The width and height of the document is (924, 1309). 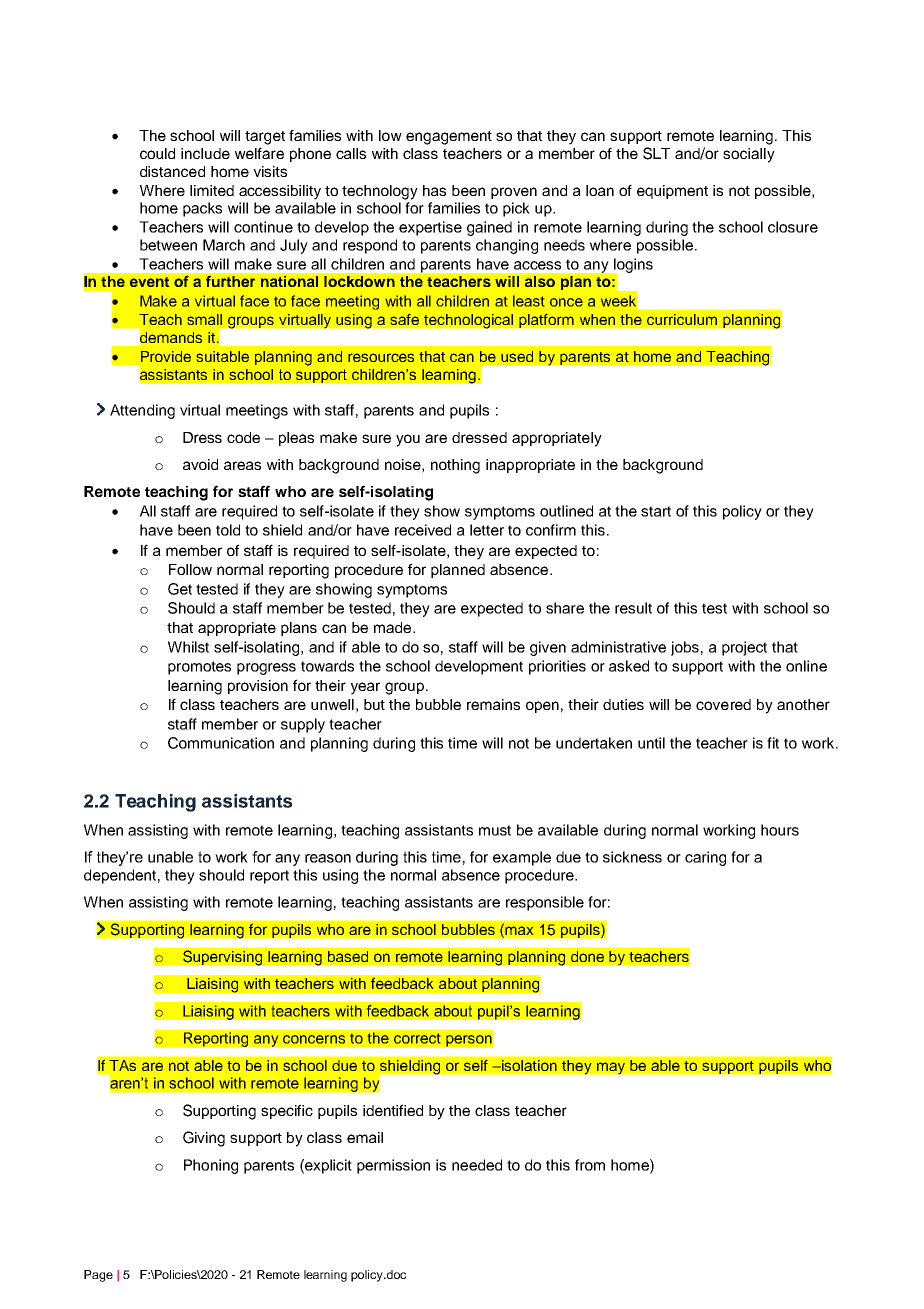 What do you see at coordinates (228, 530) in the document?
I see `told` at bounding box center [228, 530].
